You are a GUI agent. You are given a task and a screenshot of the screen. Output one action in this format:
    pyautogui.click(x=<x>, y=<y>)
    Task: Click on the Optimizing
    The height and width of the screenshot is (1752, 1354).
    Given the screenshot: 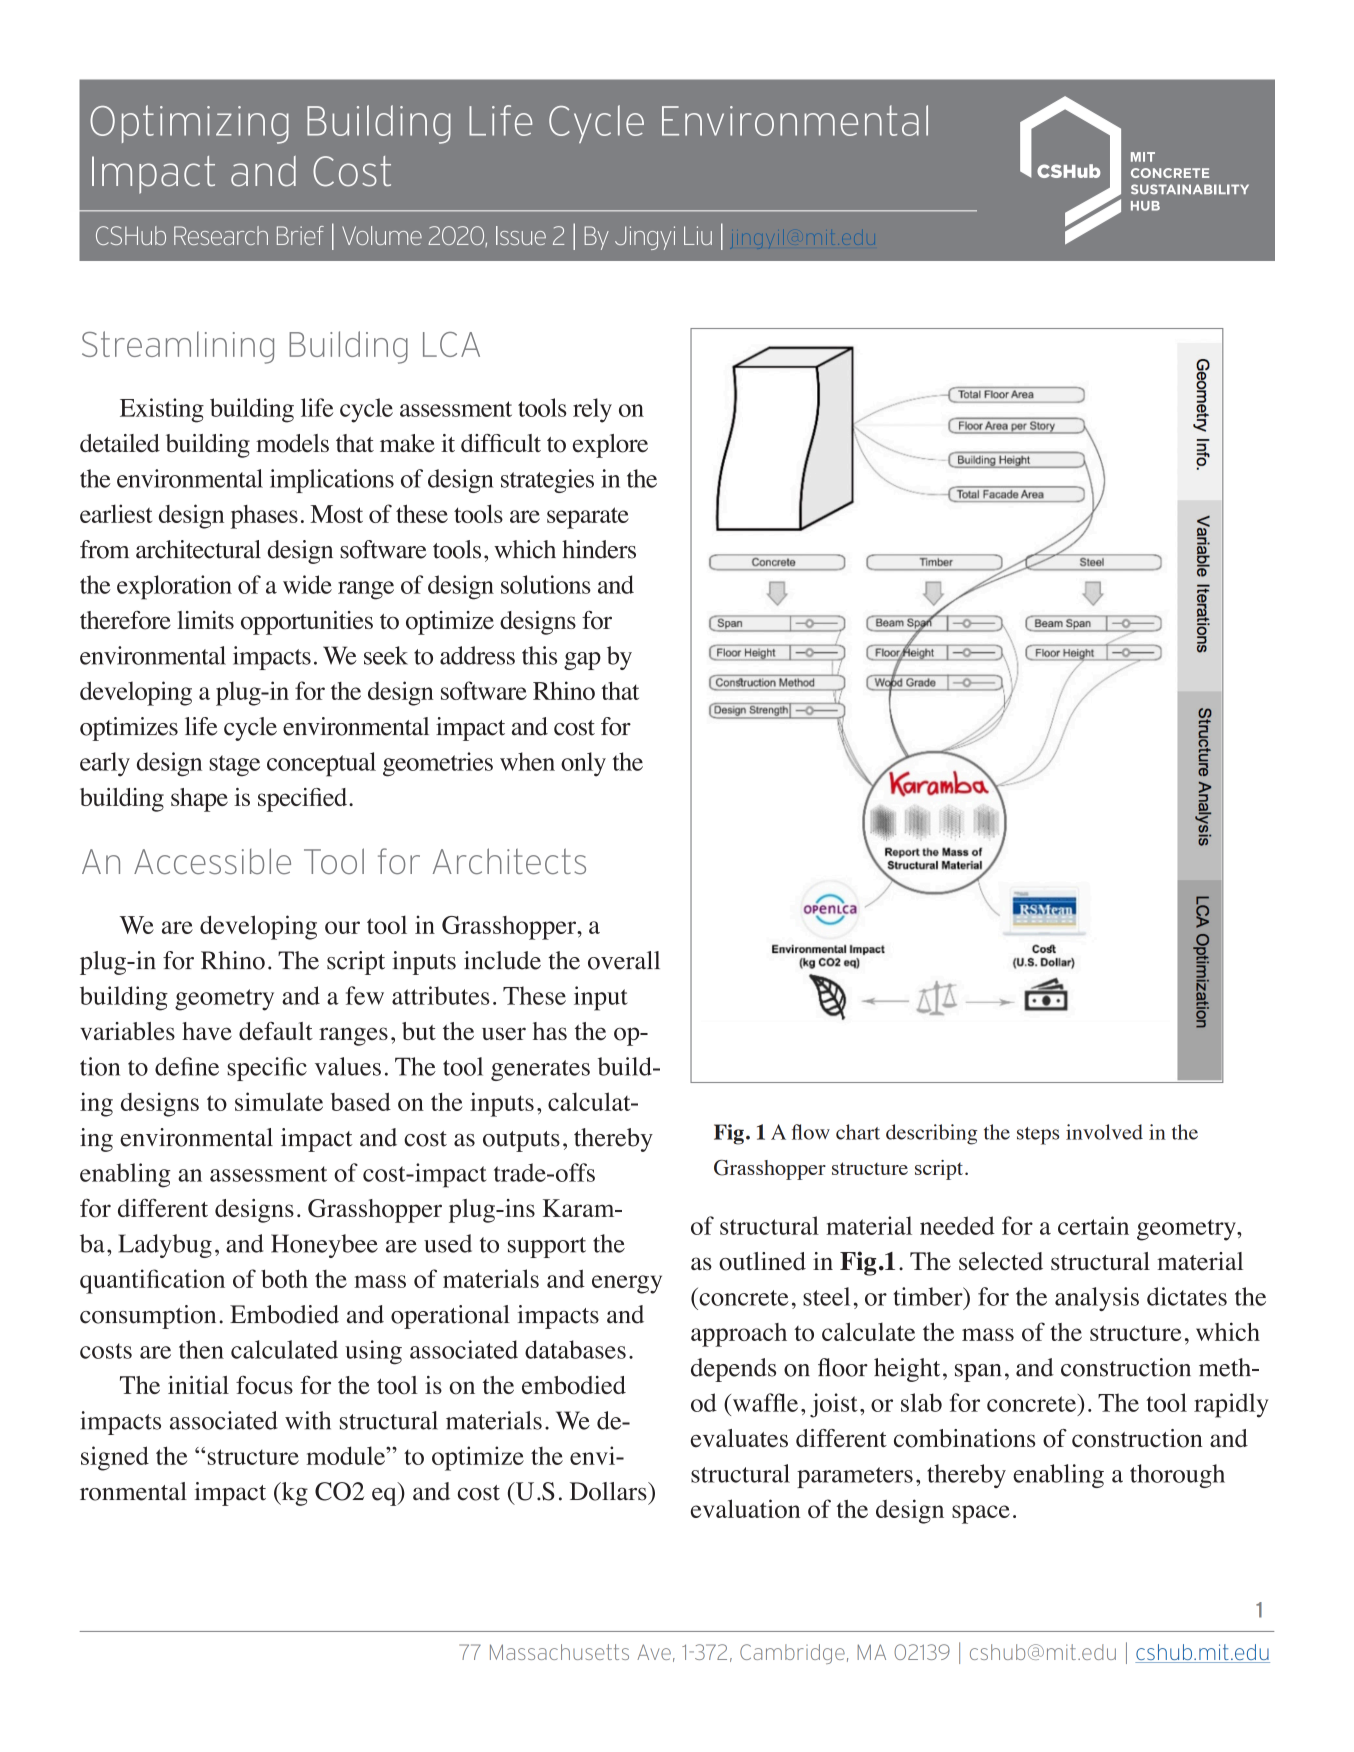 What is the action you would take?
    pyautogui.click(x=189, y=124)
